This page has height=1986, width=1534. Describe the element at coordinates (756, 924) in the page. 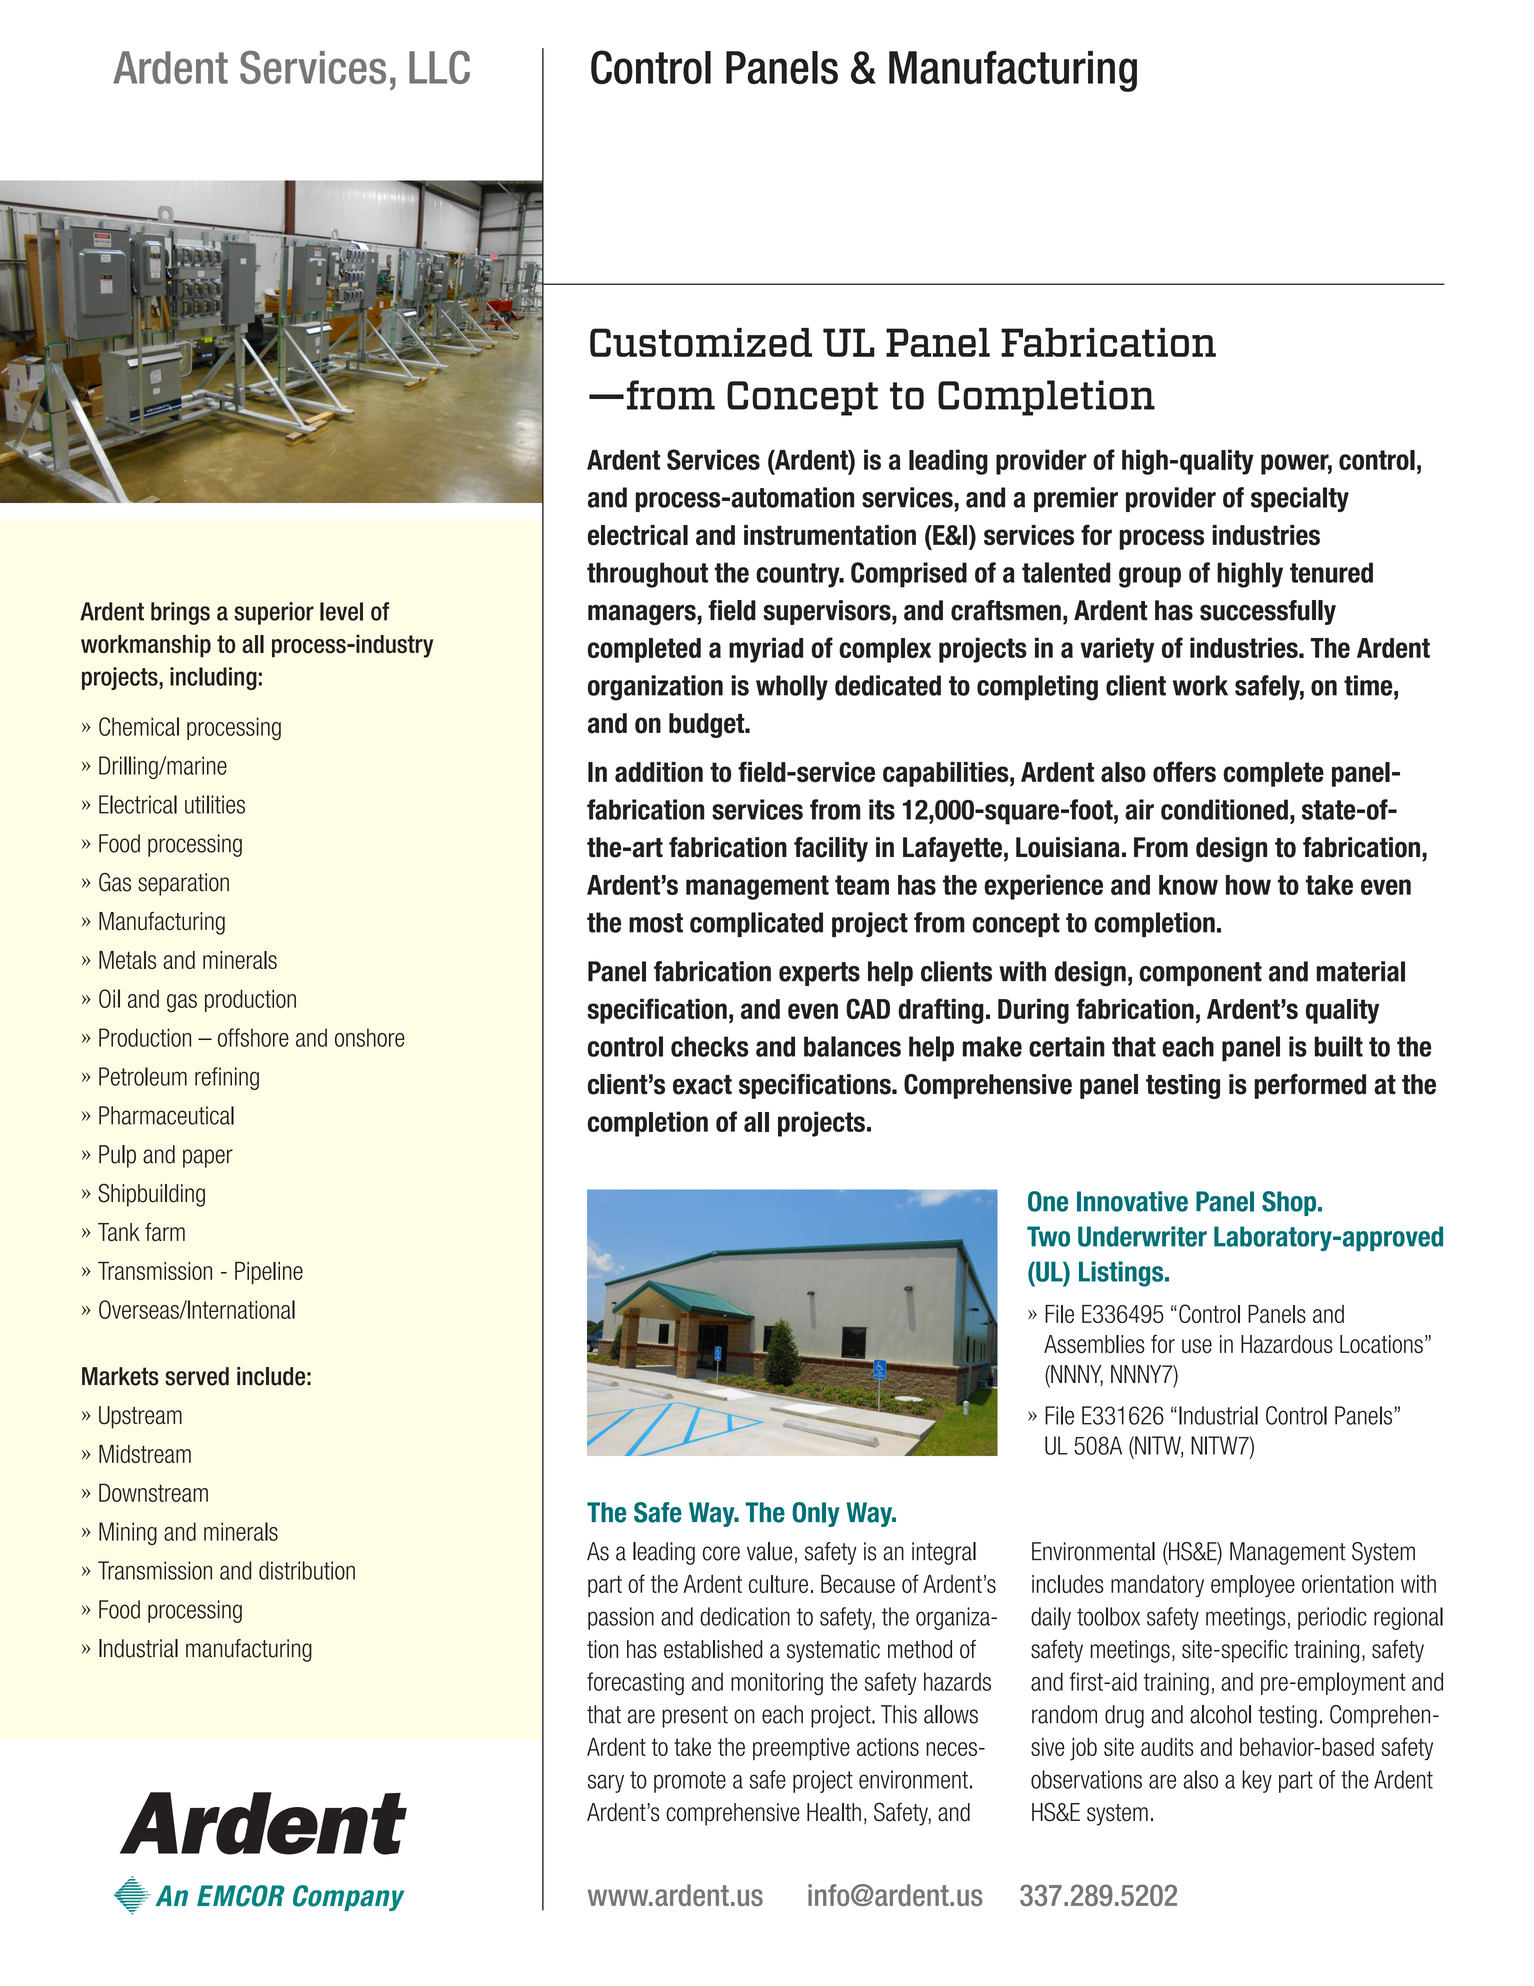

I see `complicated` at that location.
